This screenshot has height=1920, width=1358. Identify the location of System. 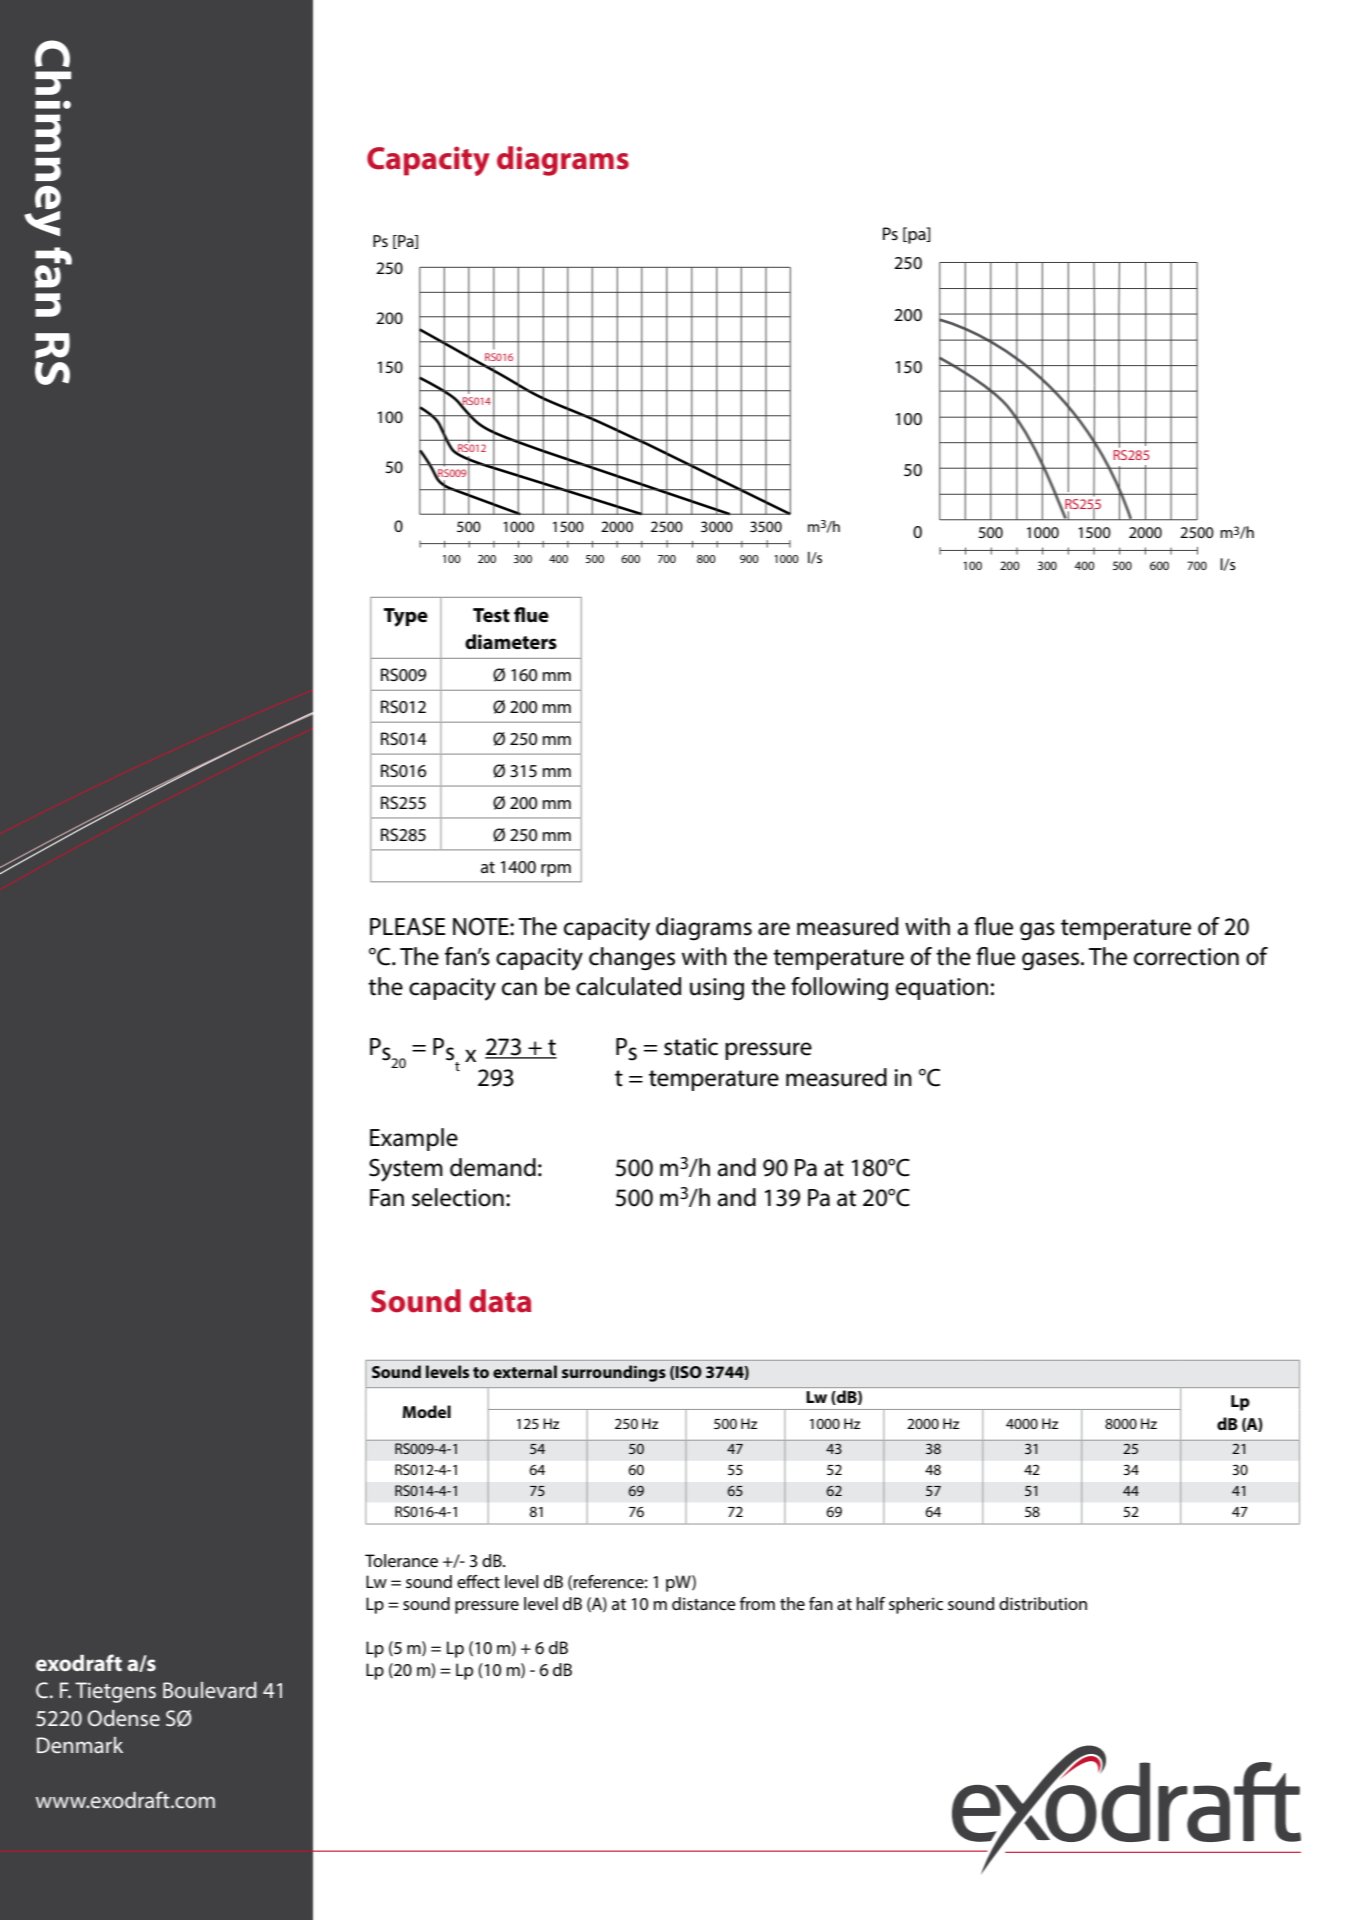
(406, 1170).
